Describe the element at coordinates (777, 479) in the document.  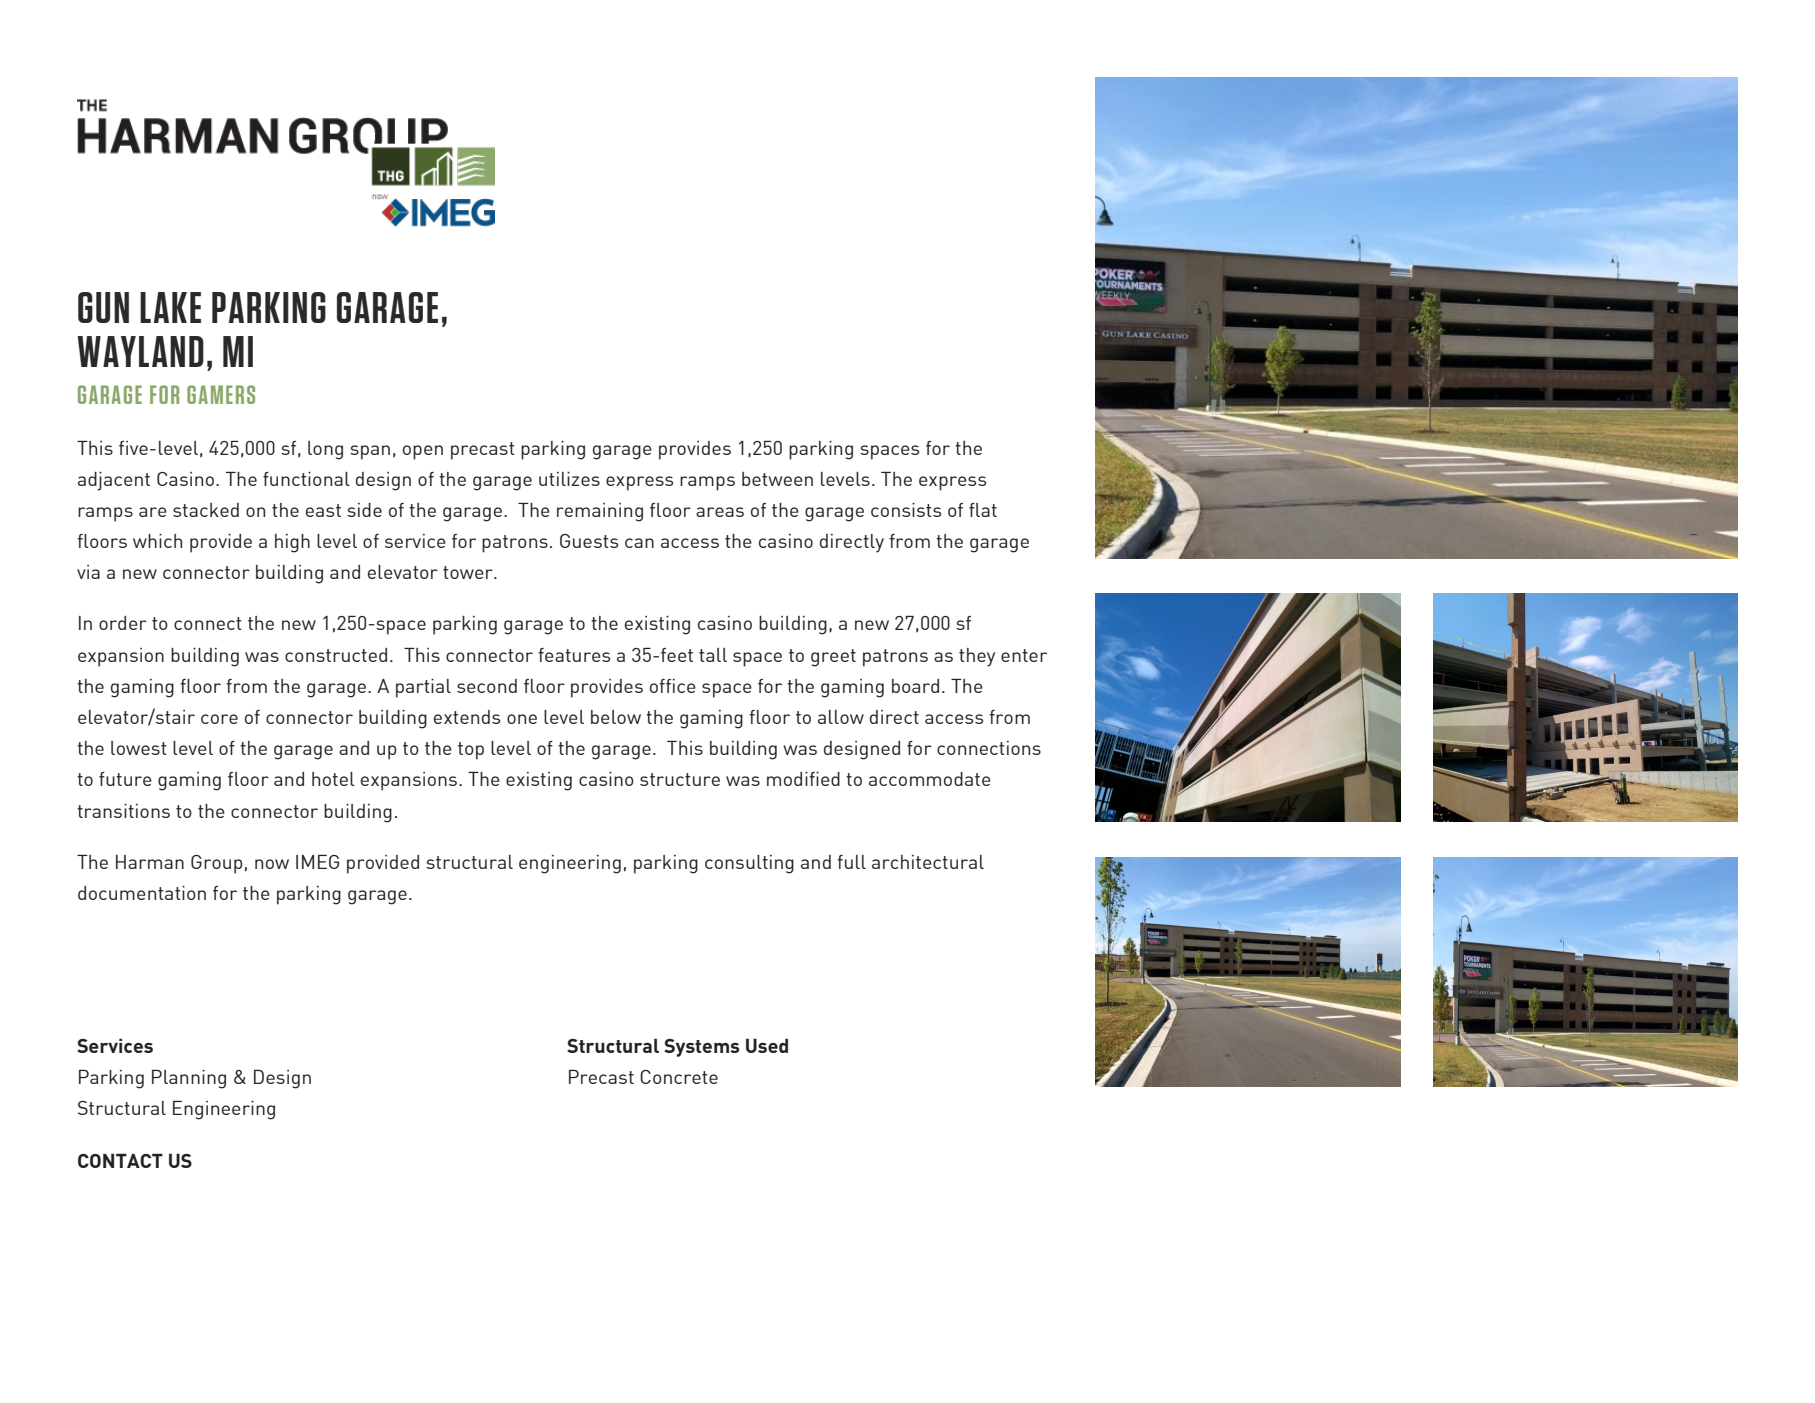
I see `between` at that location.
